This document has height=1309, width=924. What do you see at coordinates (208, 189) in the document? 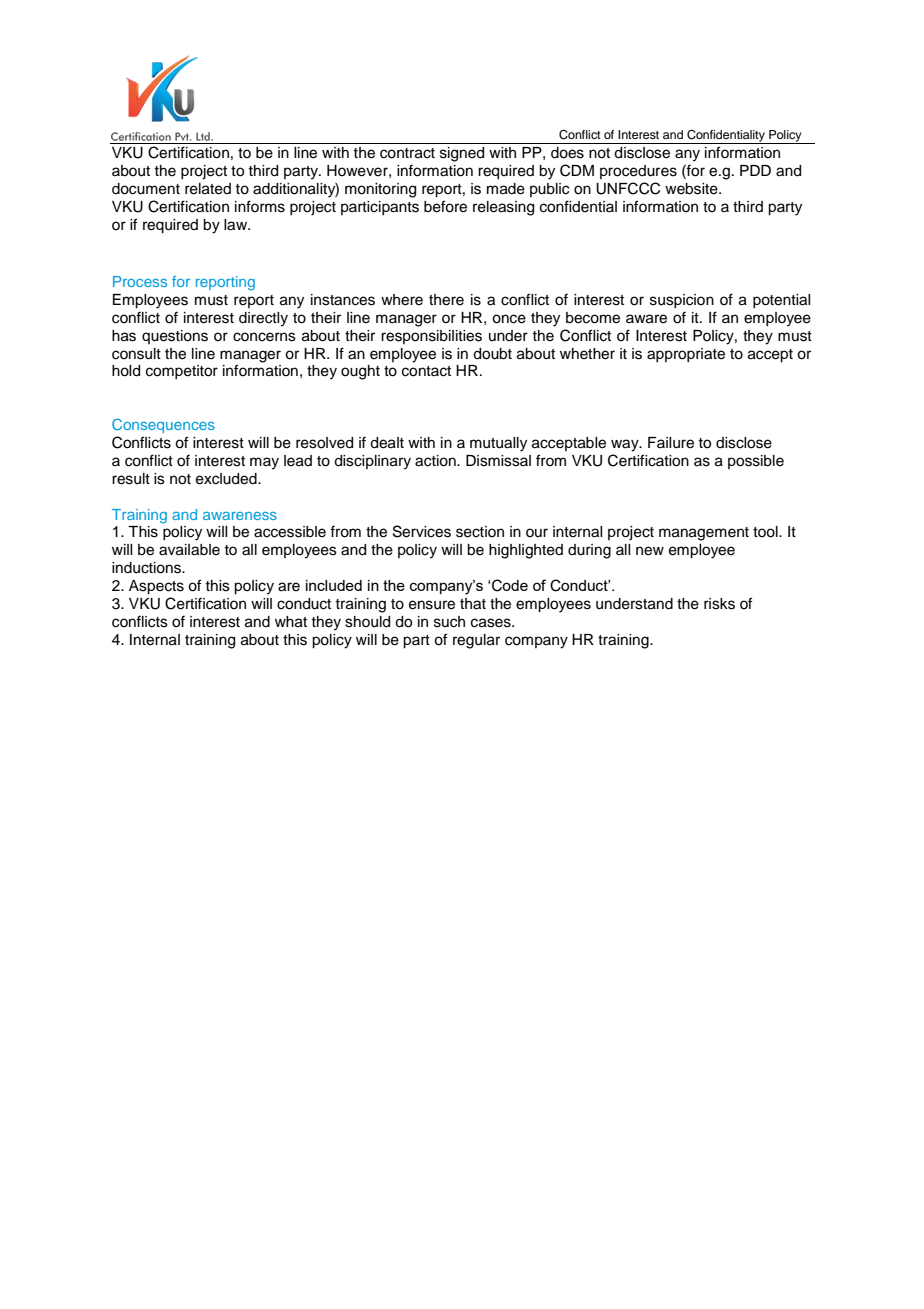
I see `related` at bounding box center [208, 189].
